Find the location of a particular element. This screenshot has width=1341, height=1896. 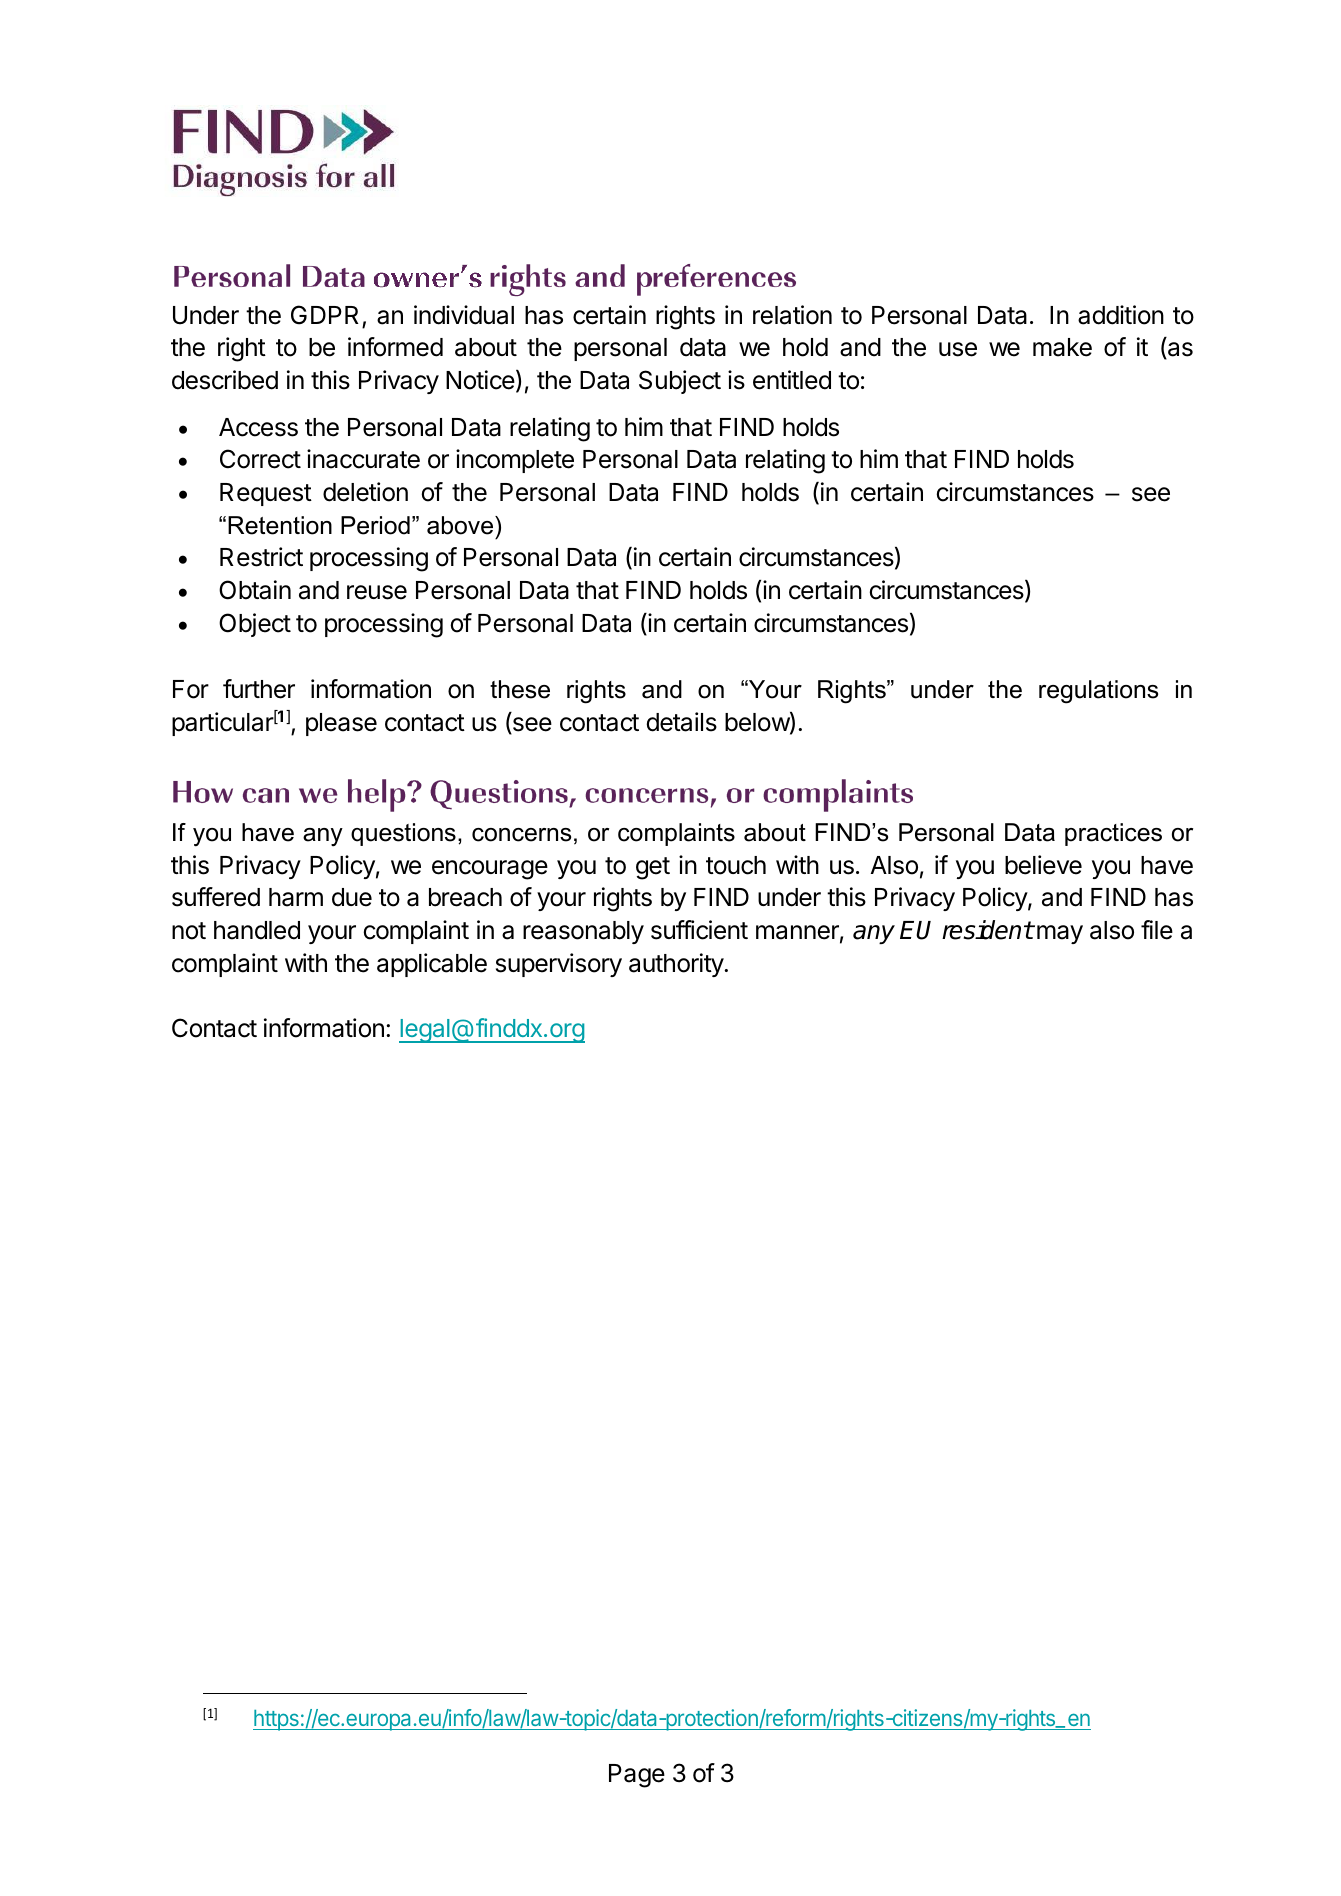

Page is located at coordinates (637, 1776).
